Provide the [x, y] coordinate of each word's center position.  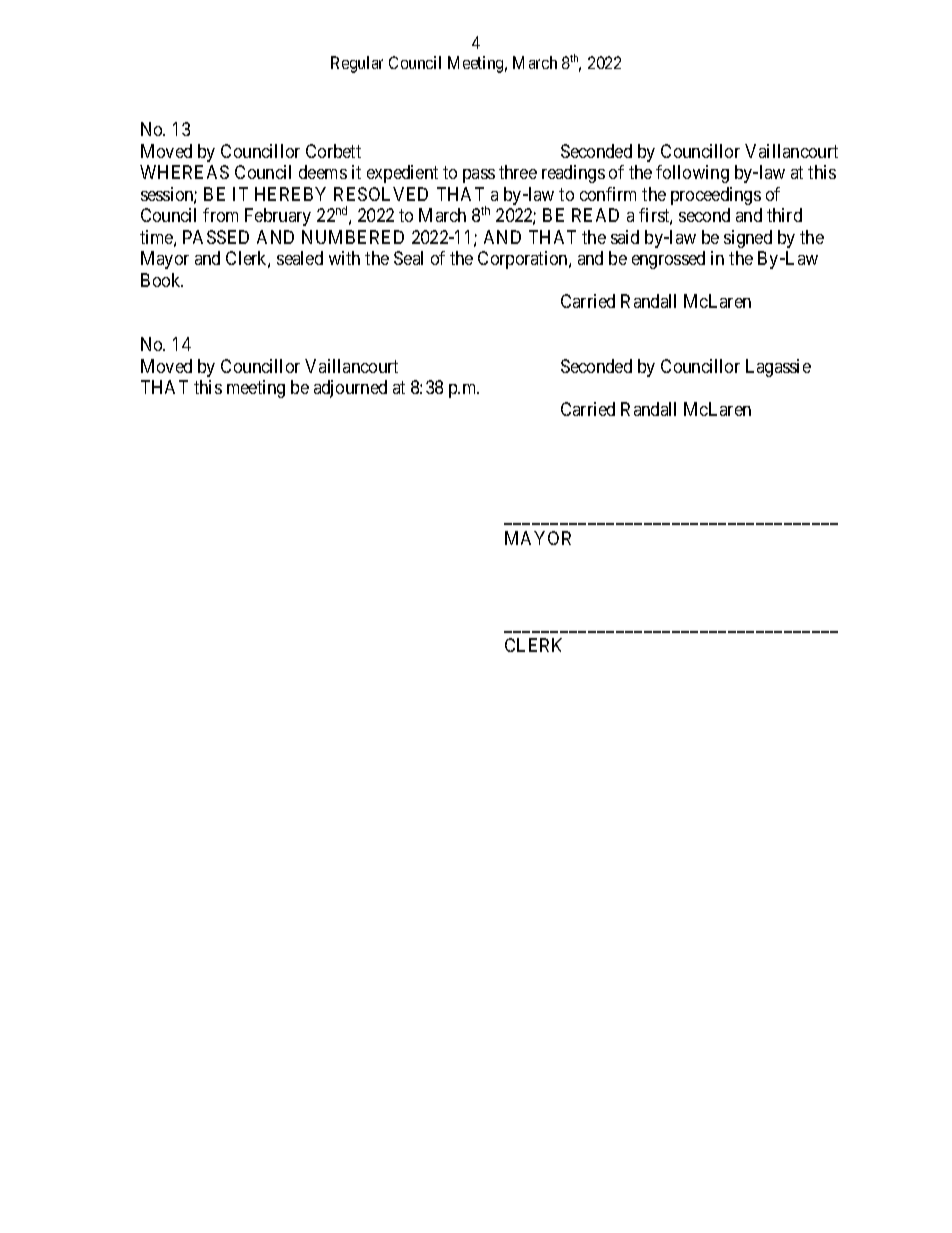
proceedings [716, 196]
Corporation [524, 260]
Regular [357, 64]
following [692, 174]
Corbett [333, 151]
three [518, 172]
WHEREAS [184, 172]
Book [162, 280]
